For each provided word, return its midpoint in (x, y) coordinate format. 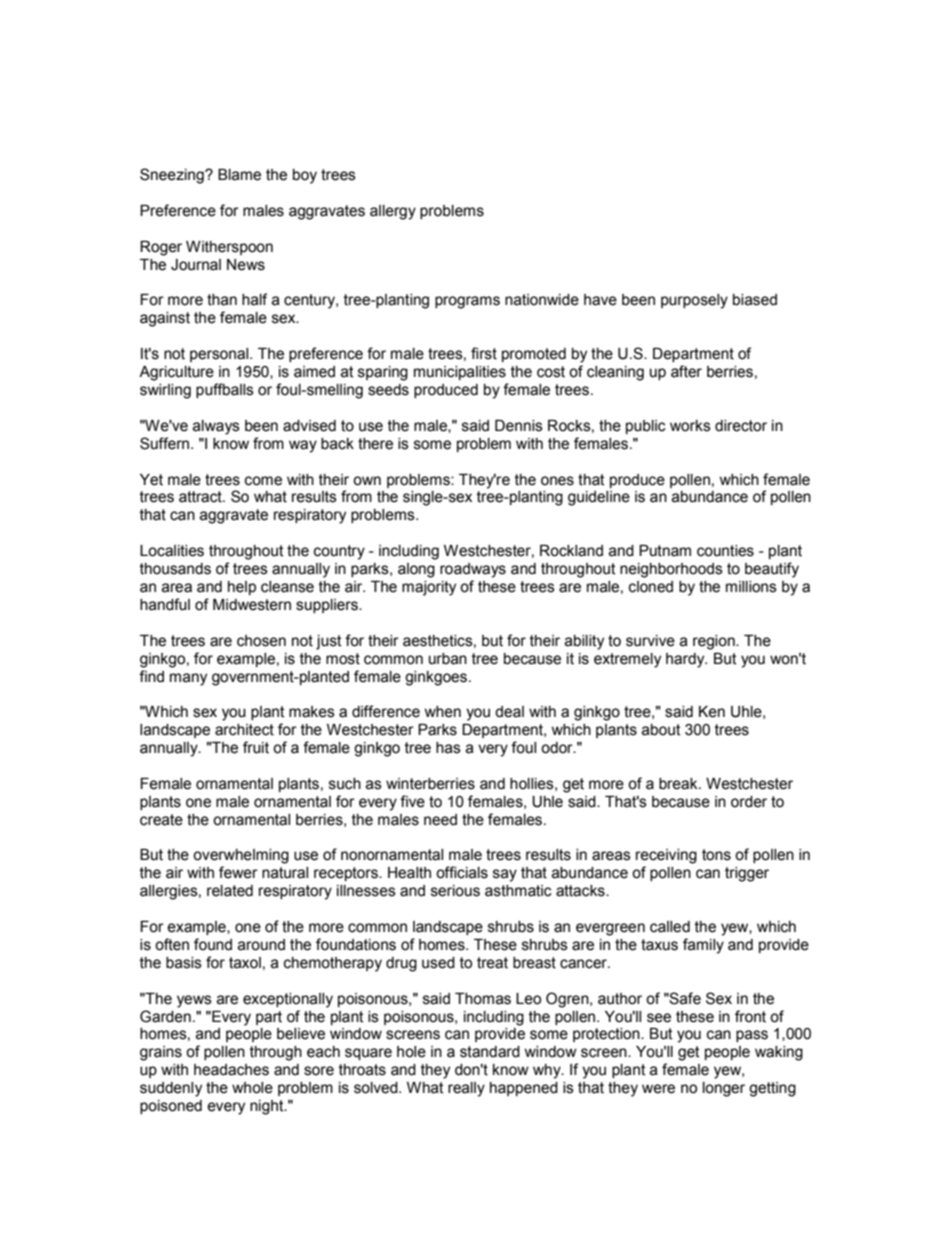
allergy (393, 212)
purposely (694, 301)
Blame (239, 175)
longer (724, 1089)
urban (448, 659)
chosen (261, 641)
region (715, 642)
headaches (231, 1070)
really (466, 1089)
